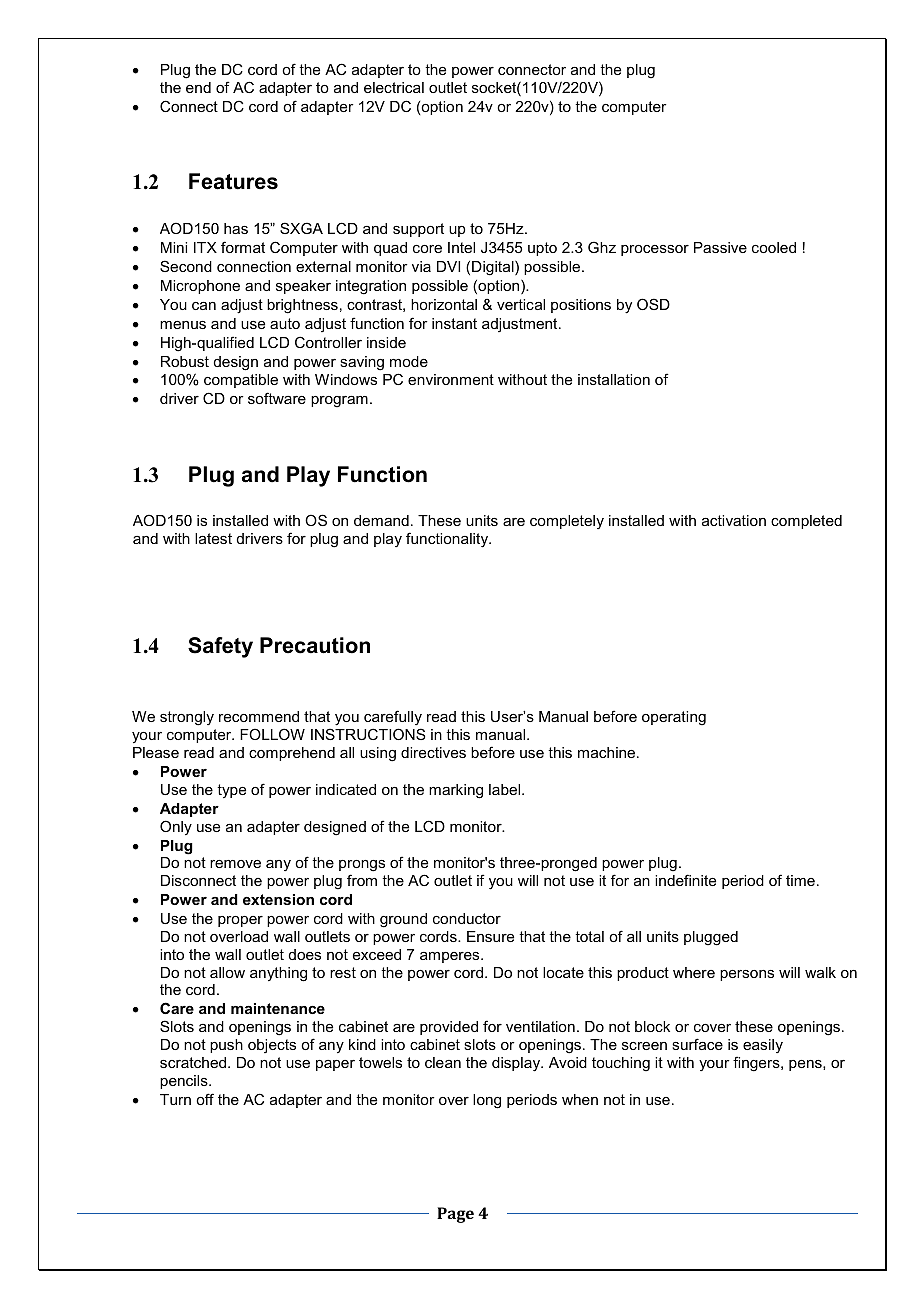  I want to click on Features, so click(233, 181).
